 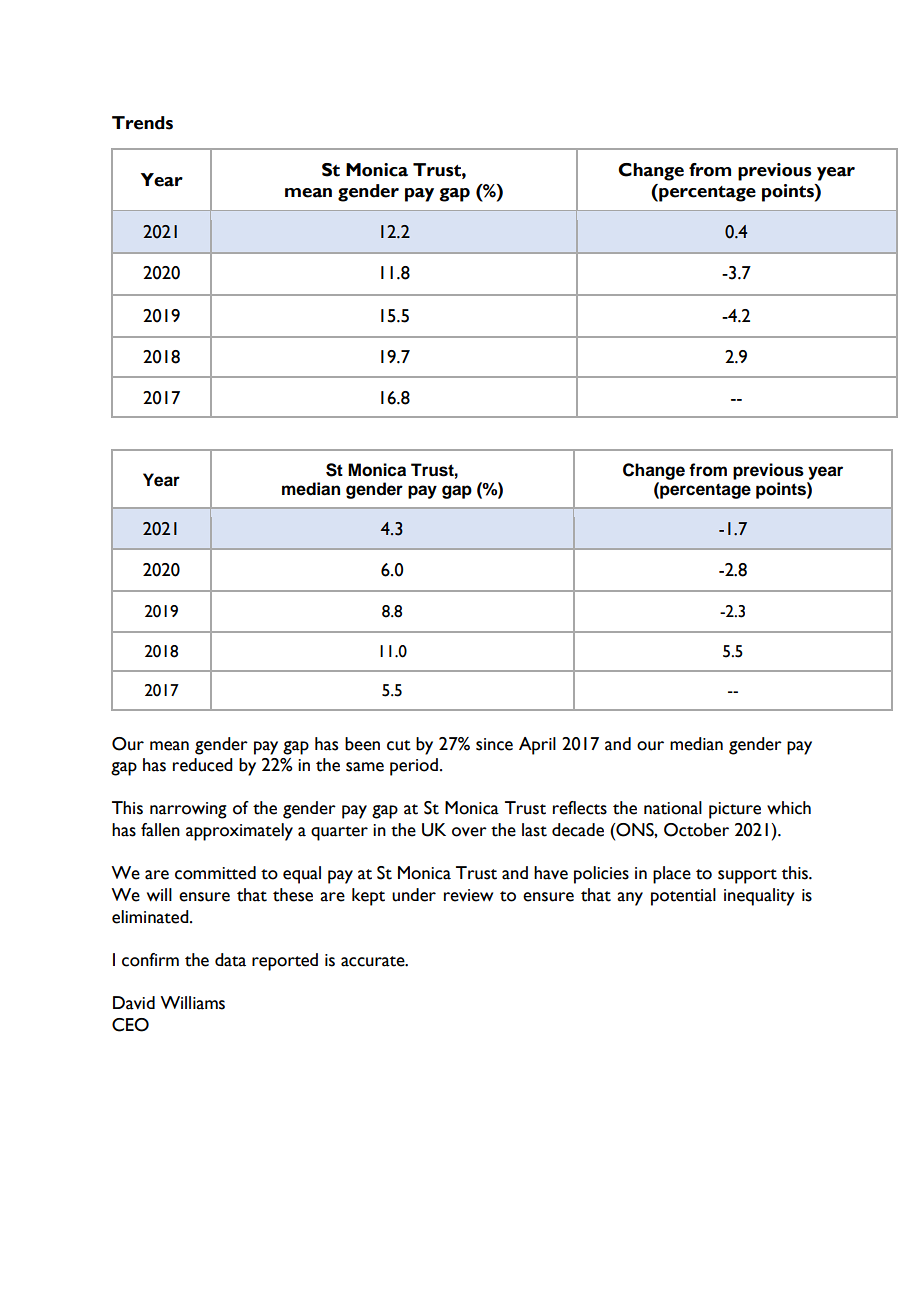 What do you see at coordinates (414, 767) in the screenshot?
I see `period` at bounding box center [414, 767].
